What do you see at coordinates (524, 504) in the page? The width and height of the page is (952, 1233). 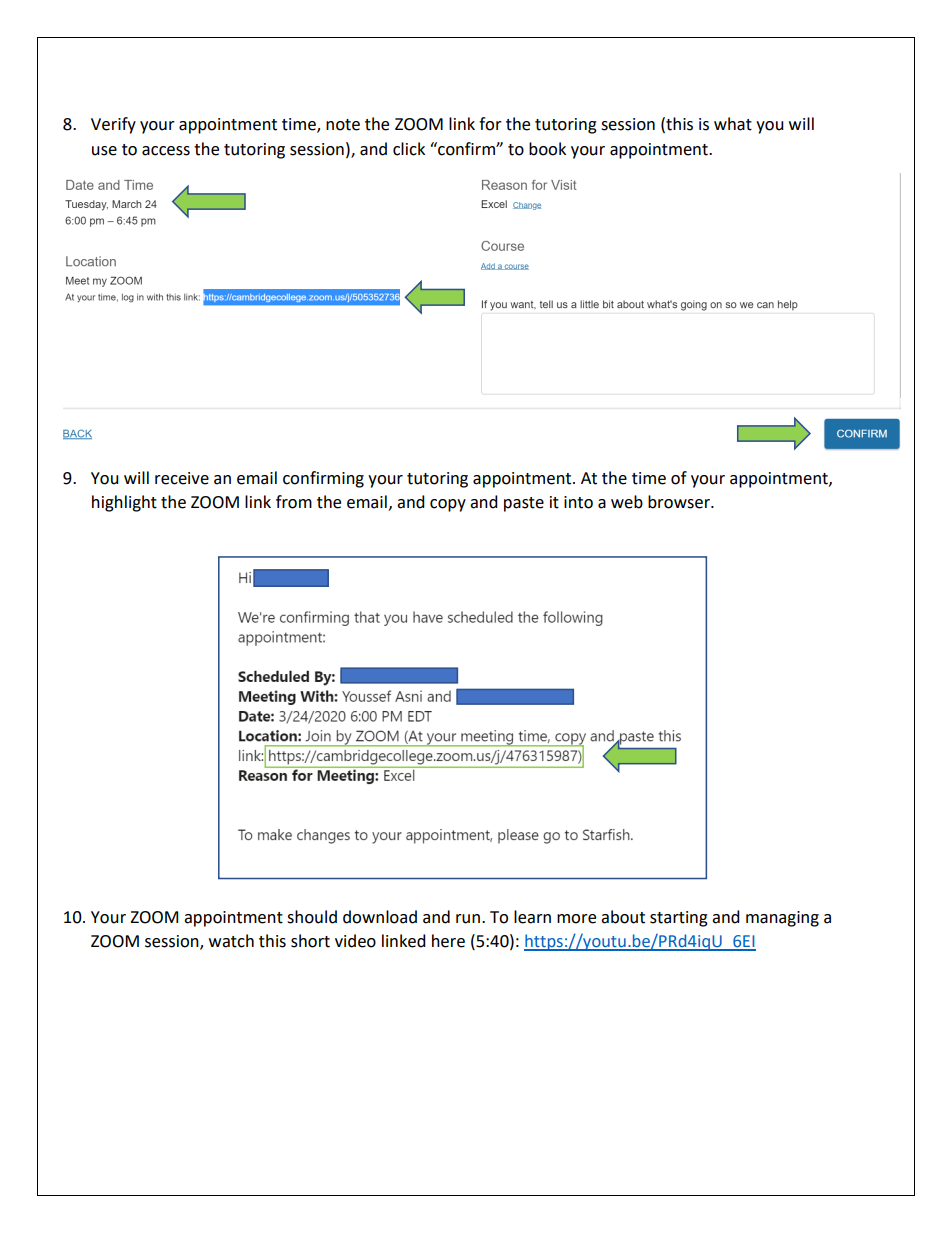 I see `paste` at bounding box center [524, 504].
